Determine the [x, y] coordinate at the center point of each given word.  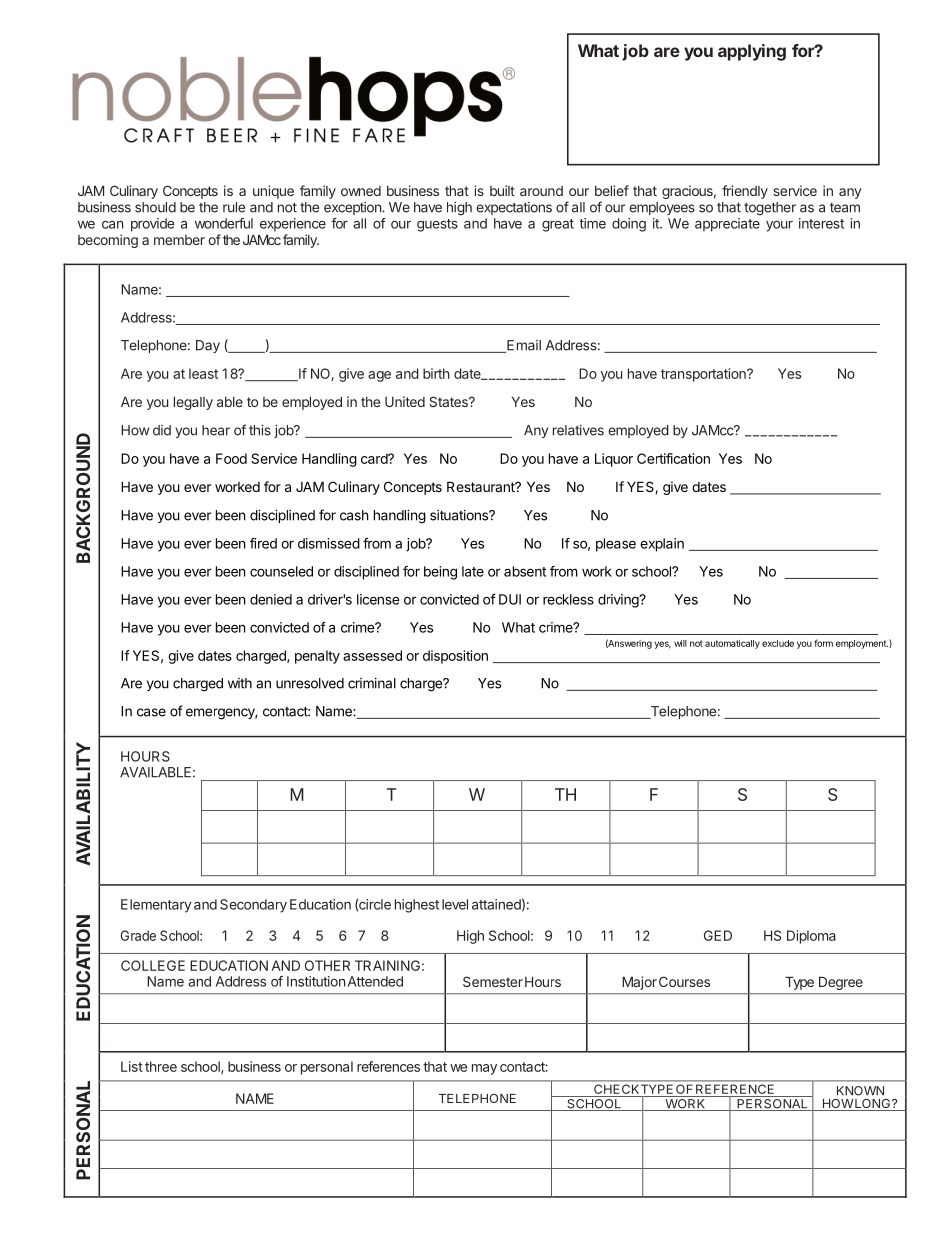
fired [263, 543]
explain [662, 545]
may [484, 1069]
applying [752, 52]
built [502, 190]
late [473, 571]
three [161, 1066]
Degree [841, 983]
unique [273, 192]
